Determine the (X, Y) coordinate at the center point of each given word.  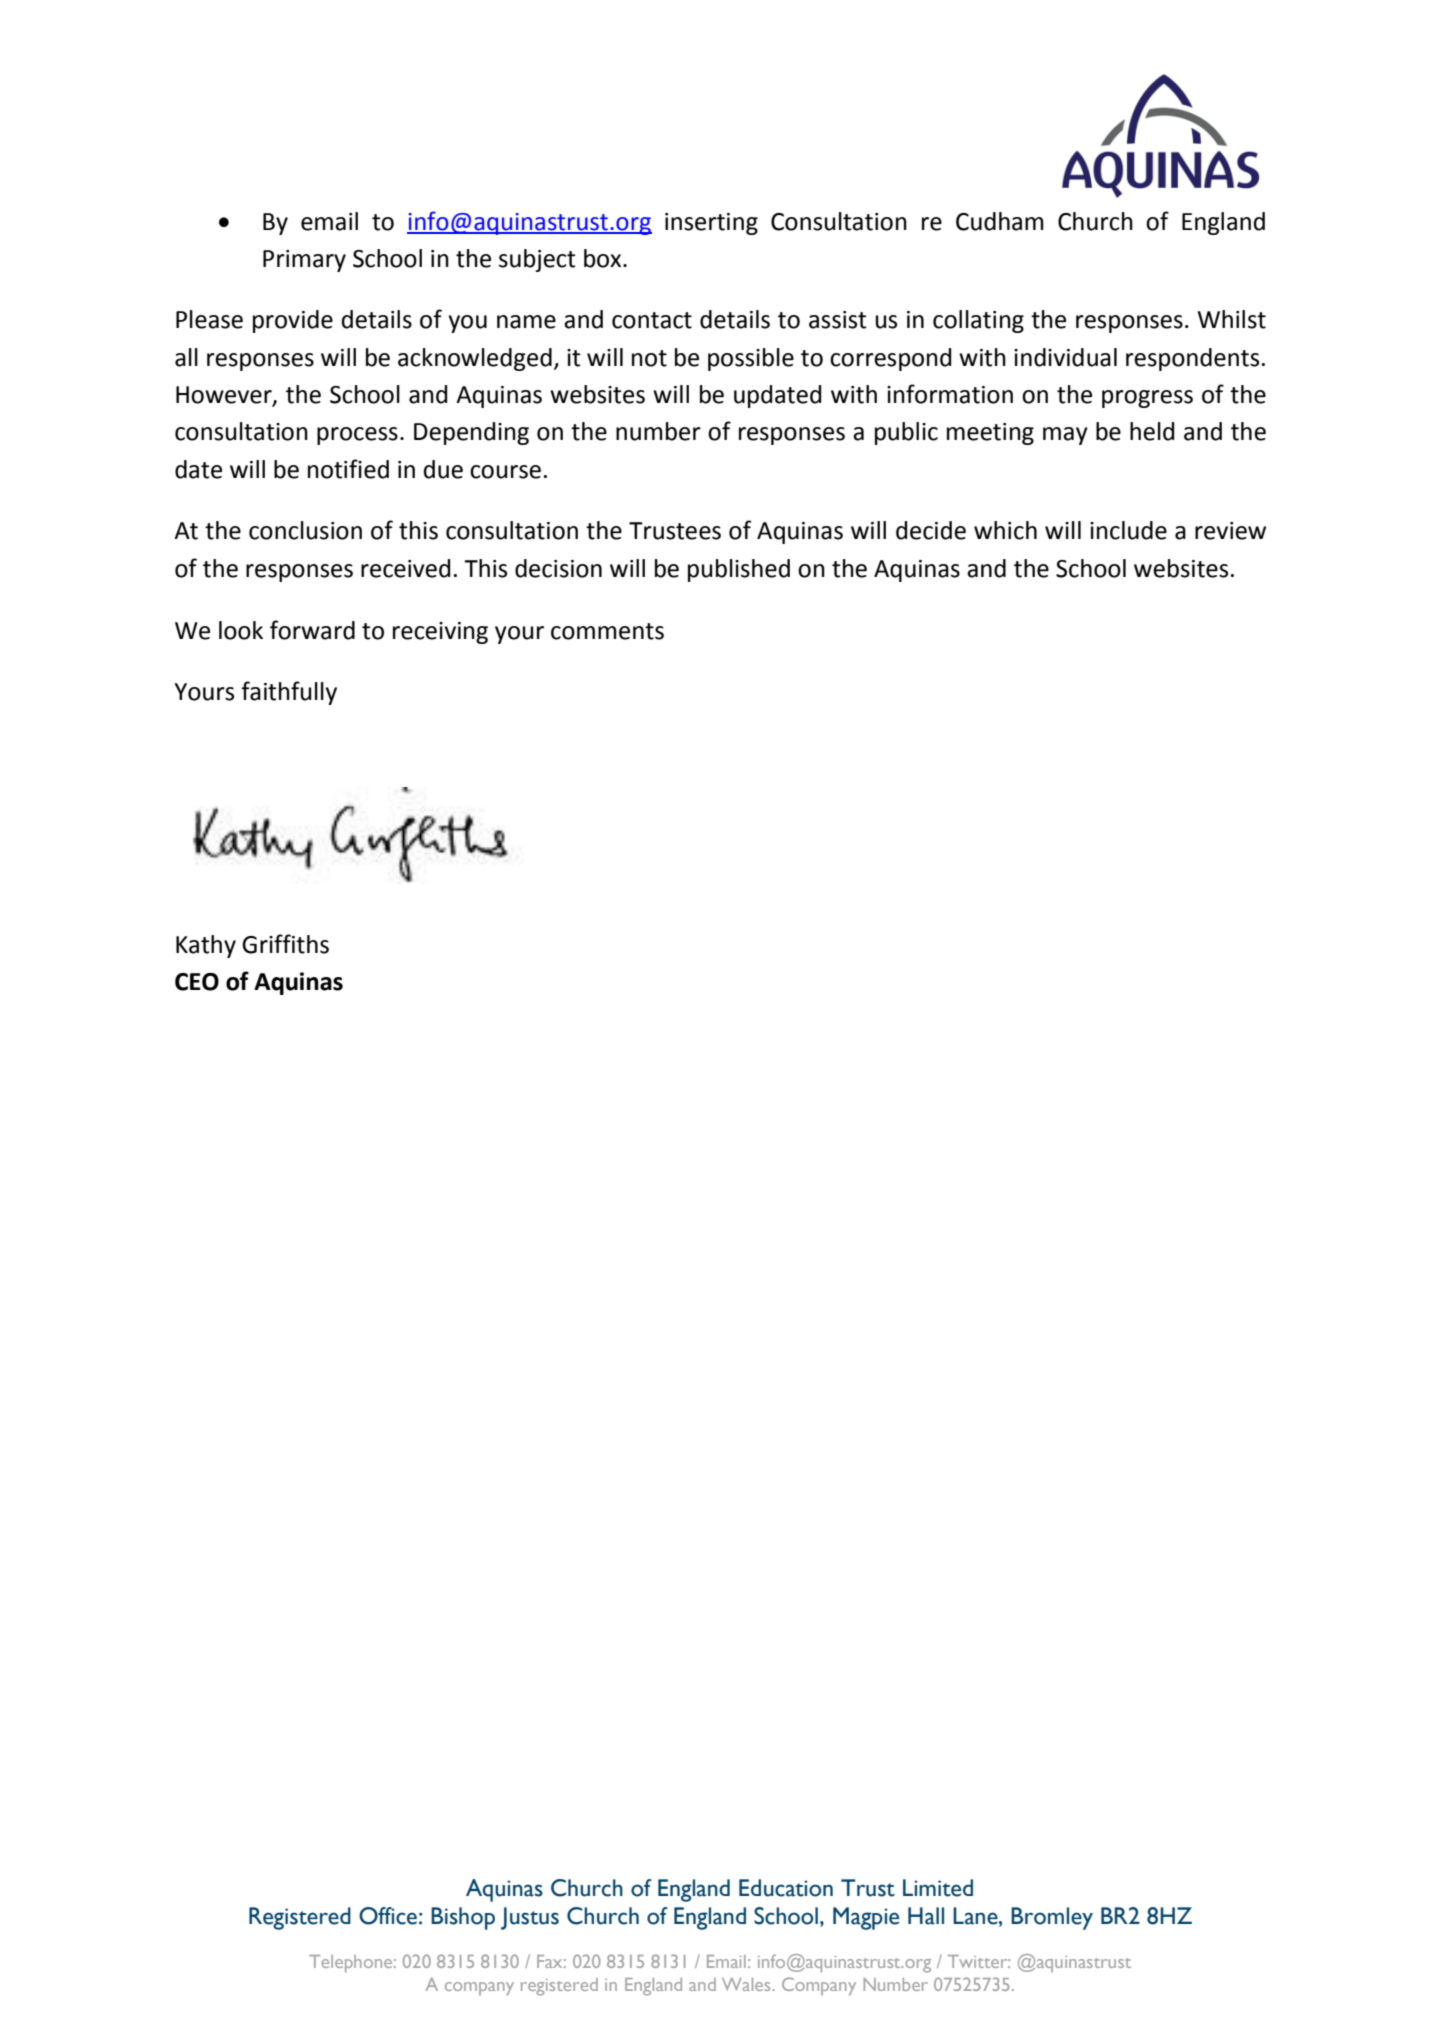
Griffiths (285, 944)
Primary (304, 261)
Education (786, 1888)
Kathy (206, 946)
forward (312, 630)
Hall (926, 1916)
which (1005, 530)
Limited (938, 1888)
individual (1065, 357)
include (1128, 530)
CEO (197, 982)
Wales (747, 1984)
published (739, 570)
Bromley (1052, 1918)
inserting (711, 224)
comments (607, 631)
